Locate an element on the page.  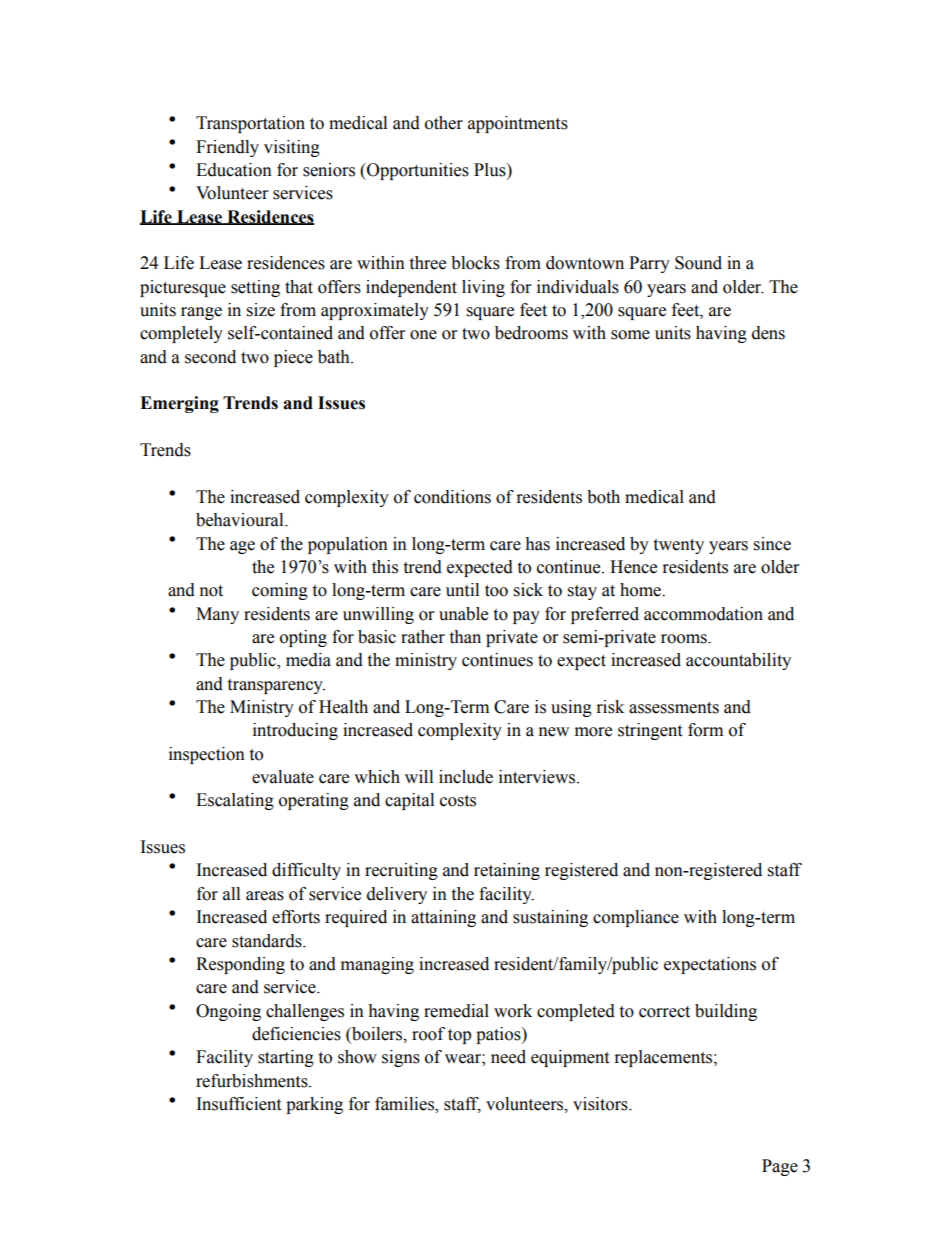
Sound is located at coordinates (698, 263).
